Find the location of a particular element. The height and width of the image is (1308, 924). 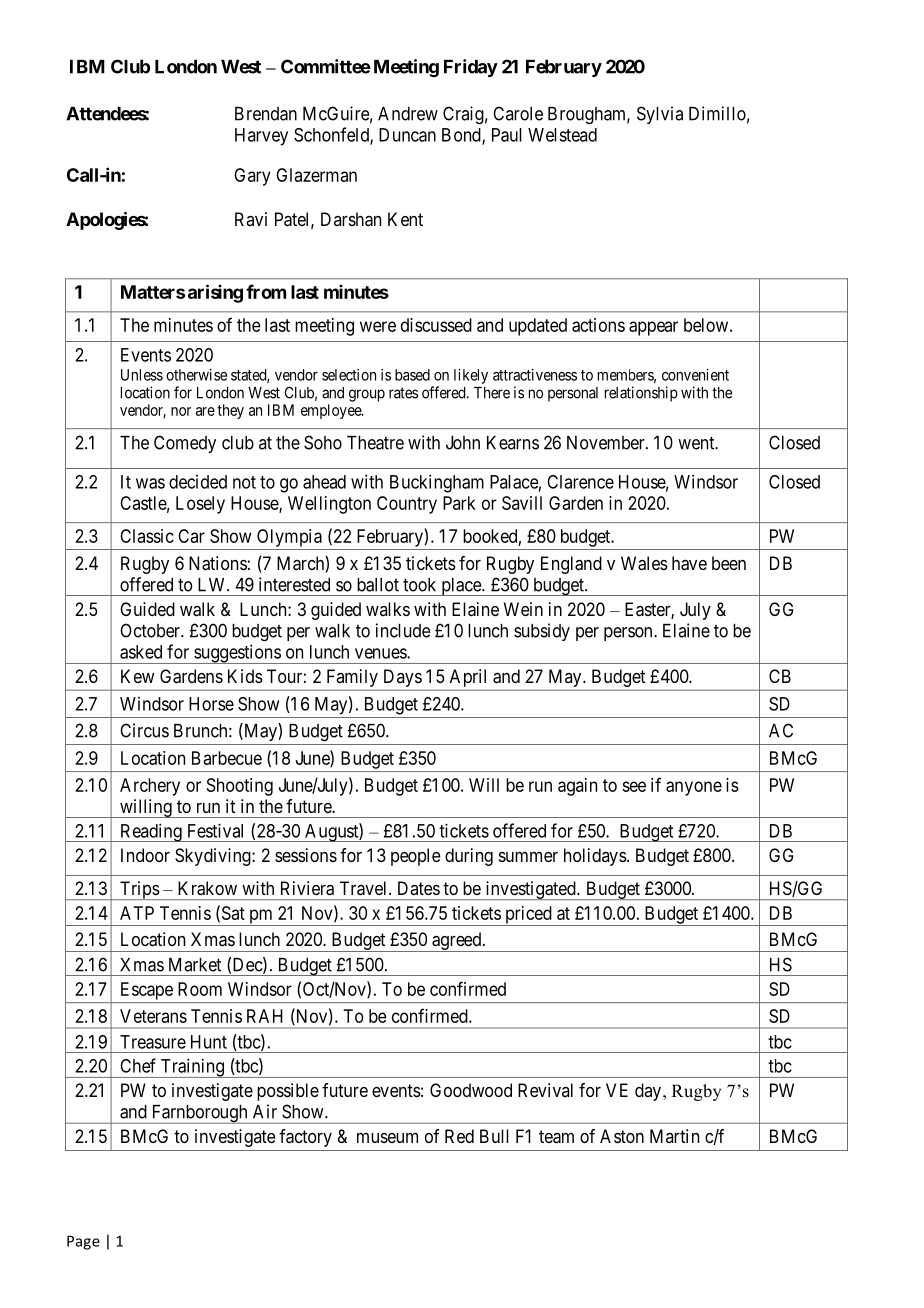

asked is located at coordinates (141, 652).
